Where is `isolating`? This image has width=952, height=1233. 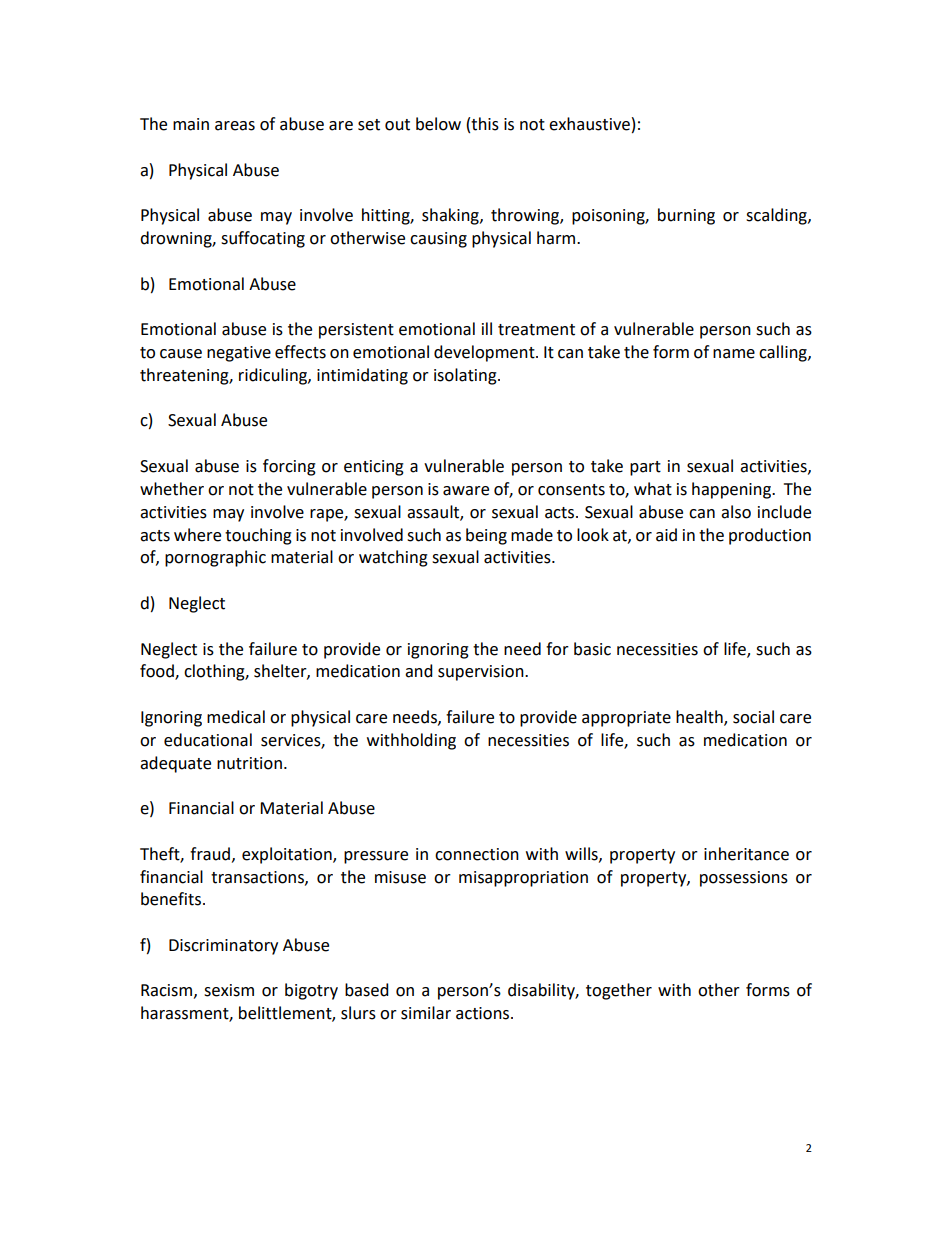
isolating is located at coordinates (466, 376).
